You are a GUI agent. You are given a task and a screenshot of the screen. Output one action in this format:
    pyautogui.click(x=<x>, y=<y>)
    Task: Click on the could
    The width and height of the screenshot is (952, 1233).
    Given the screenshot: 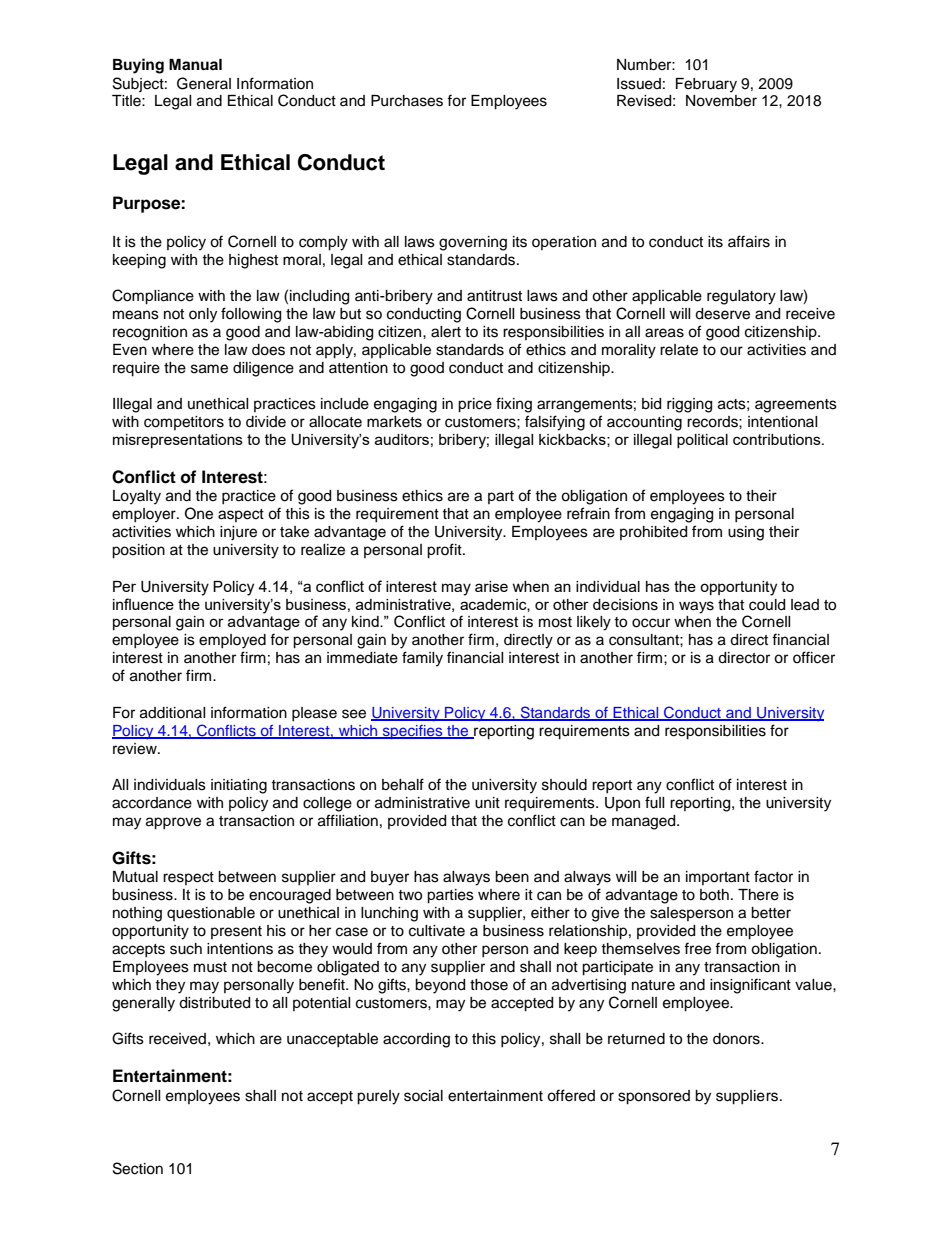 What is the action you would take?
    pyautogui.click(x=767, y=605)
